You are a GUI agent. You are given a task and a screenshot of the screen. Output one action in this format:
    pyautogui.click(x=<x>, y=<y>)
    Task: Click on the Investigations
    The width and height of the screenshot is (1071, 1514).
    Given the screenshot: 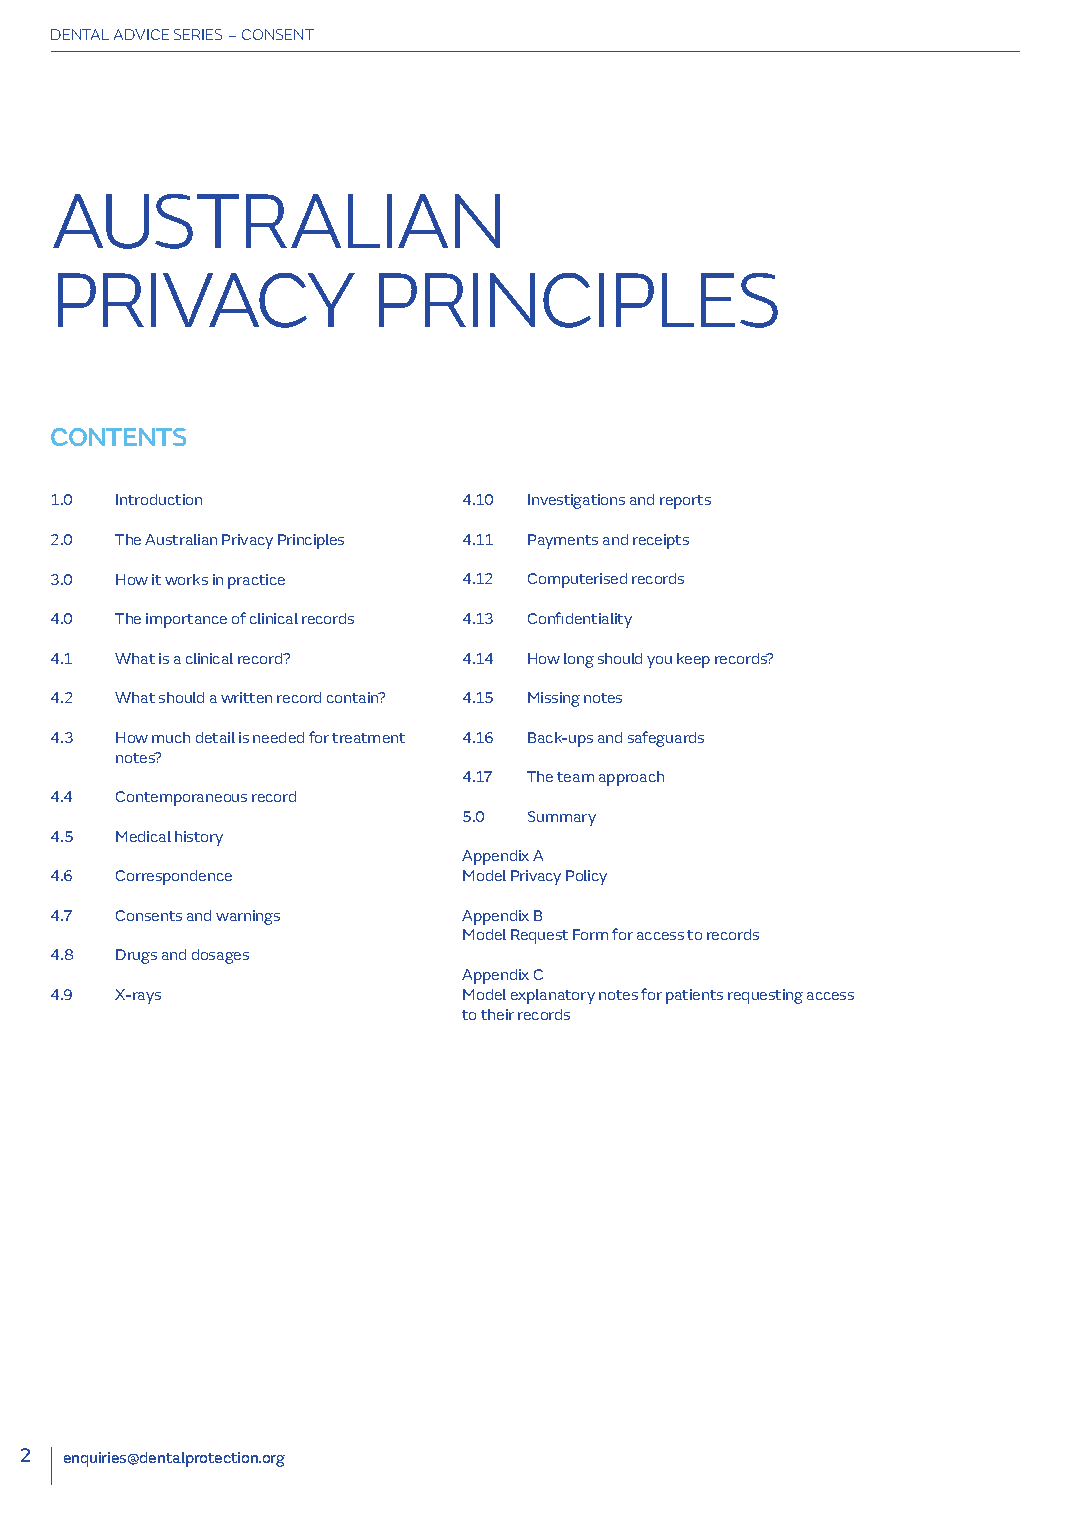 What is the action you would take?
    pyautogui.click(x=576, y=501)
